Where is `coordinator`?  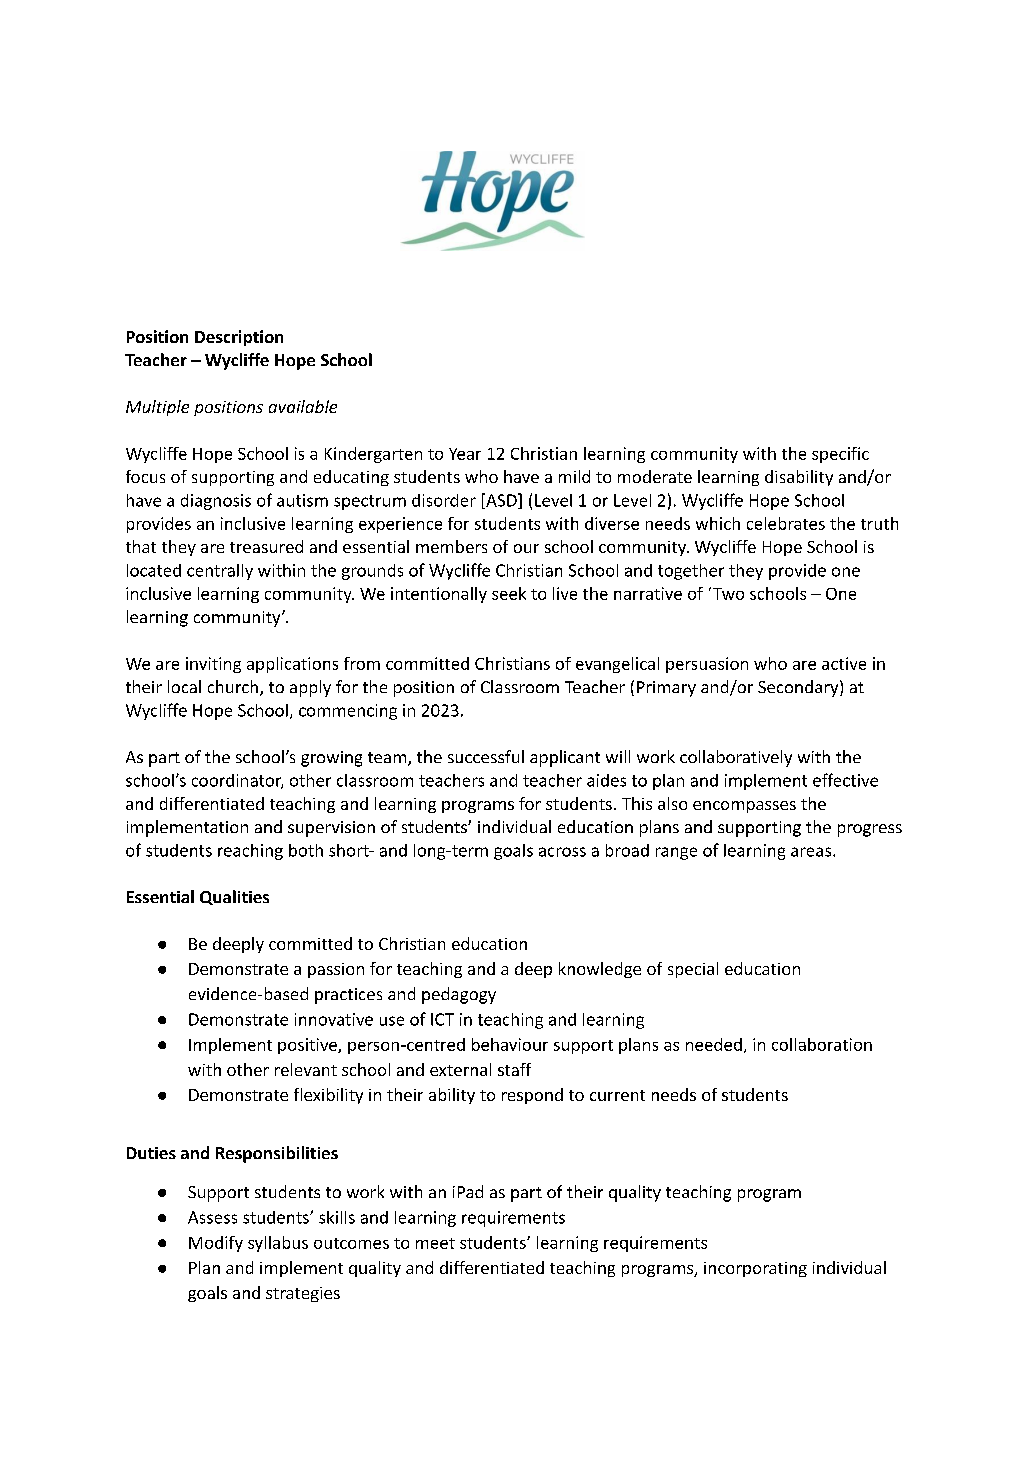
coordinator is located at coordinates (237, 781).
